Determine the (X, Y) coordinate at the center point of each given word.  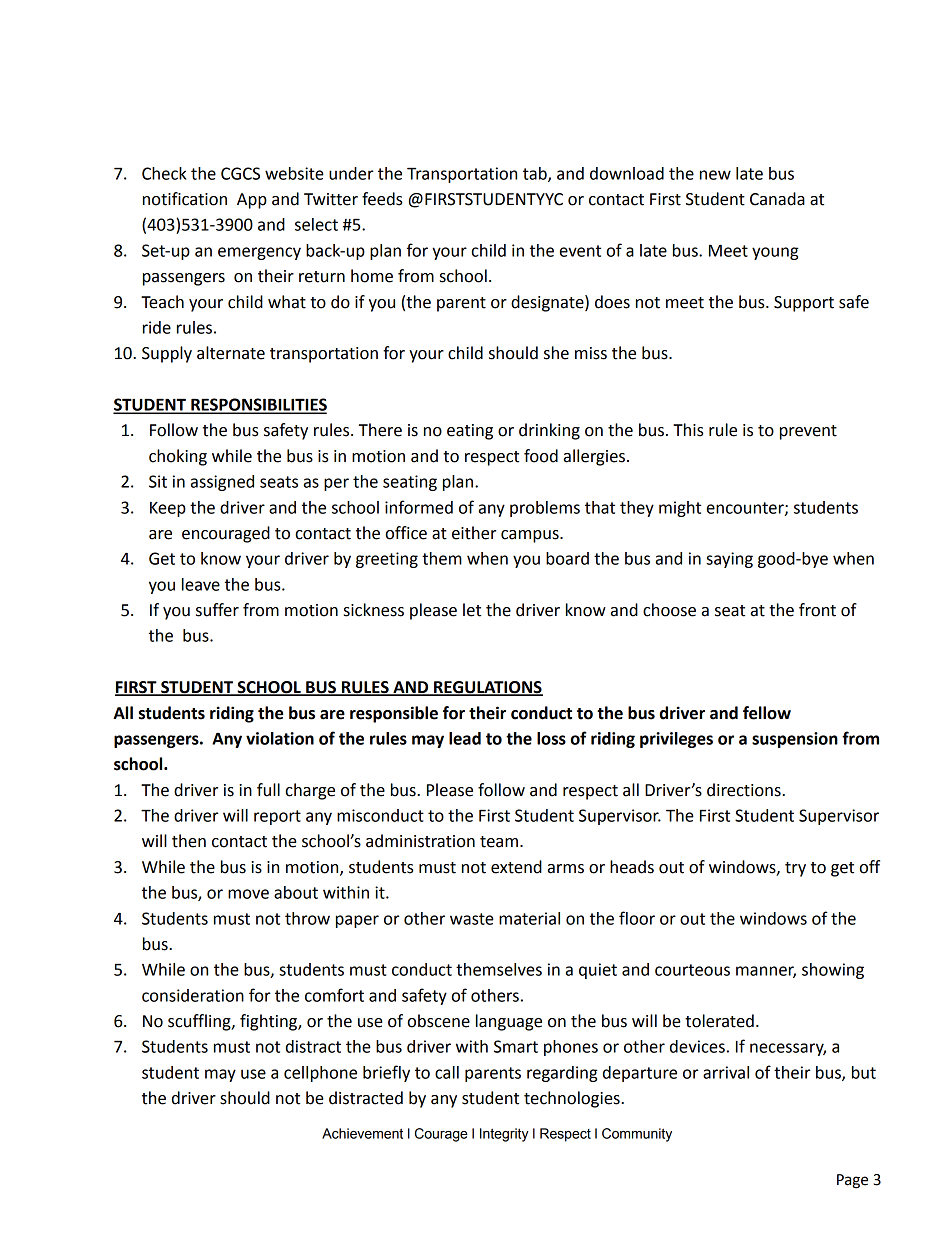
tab (536, 174)
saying (729, 560)
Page (852, 1181)
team (499, 842)
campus (531, 536)
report (277, 817)
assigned (222, 483)
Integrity (504, 1135)
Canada (777, 199)
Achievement (362, 1133)
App (252, 201)
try (795, 869)
